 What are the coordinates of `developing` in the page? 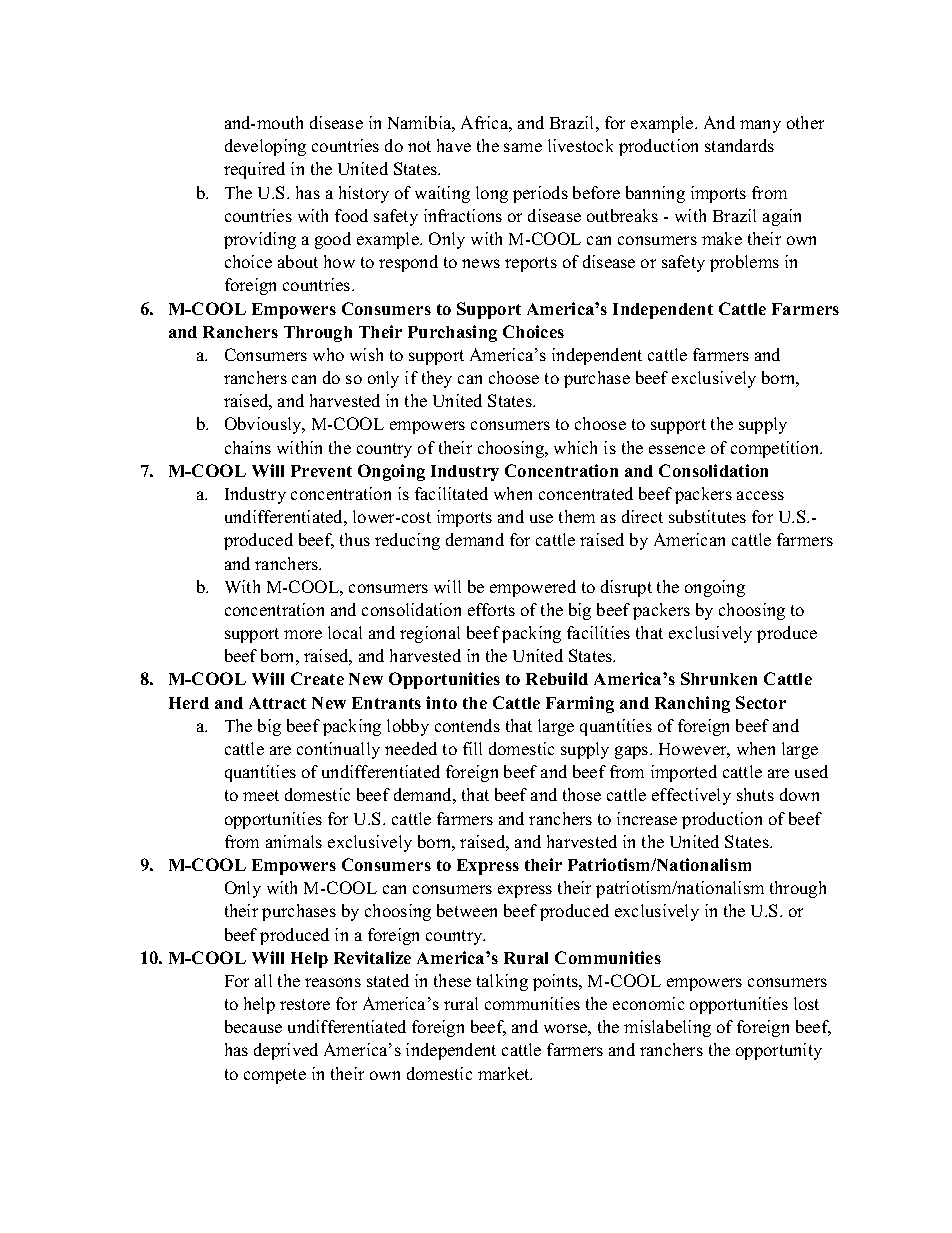 It's located at (265, 147).
